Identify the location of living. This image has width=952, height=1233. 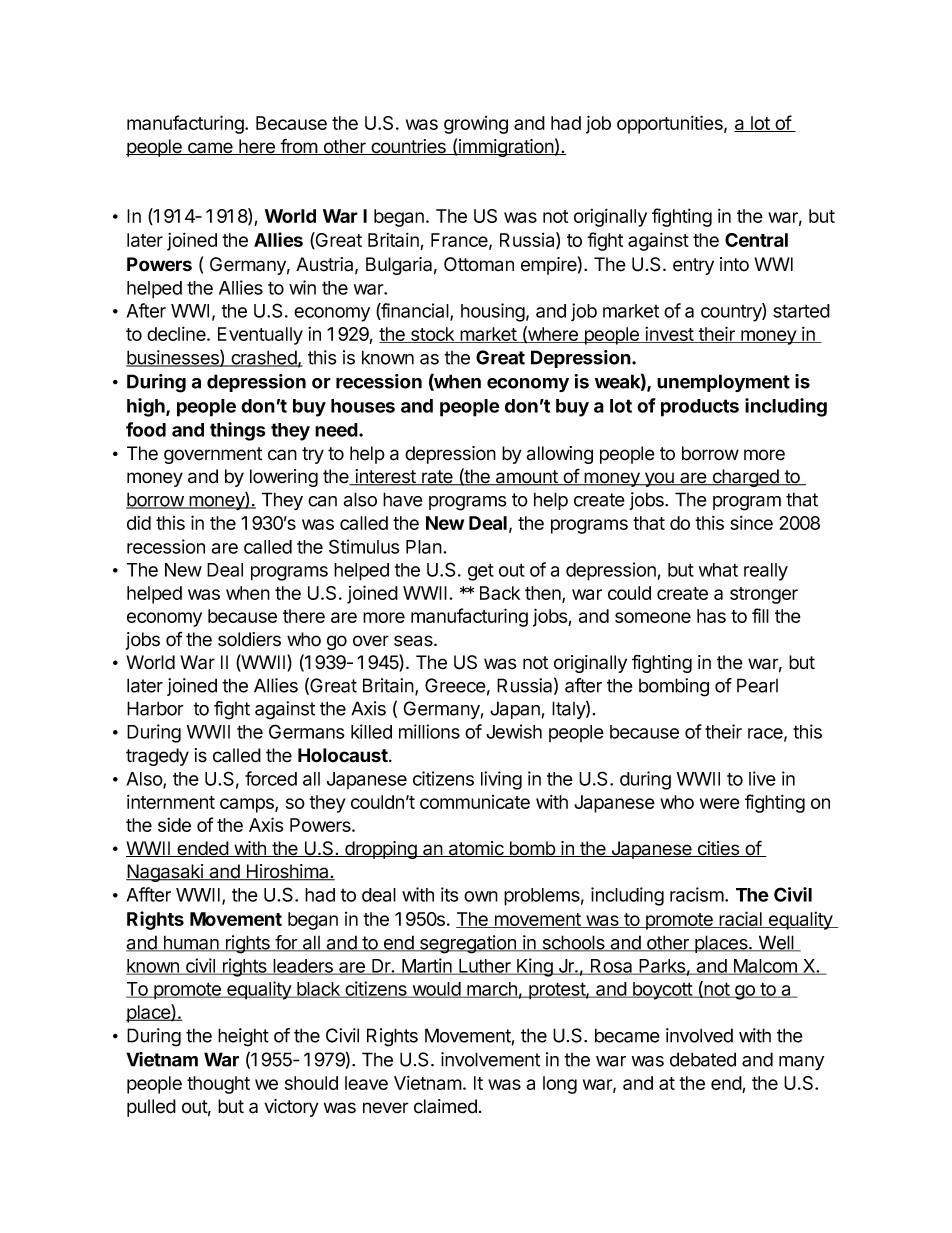
(501, 780).
